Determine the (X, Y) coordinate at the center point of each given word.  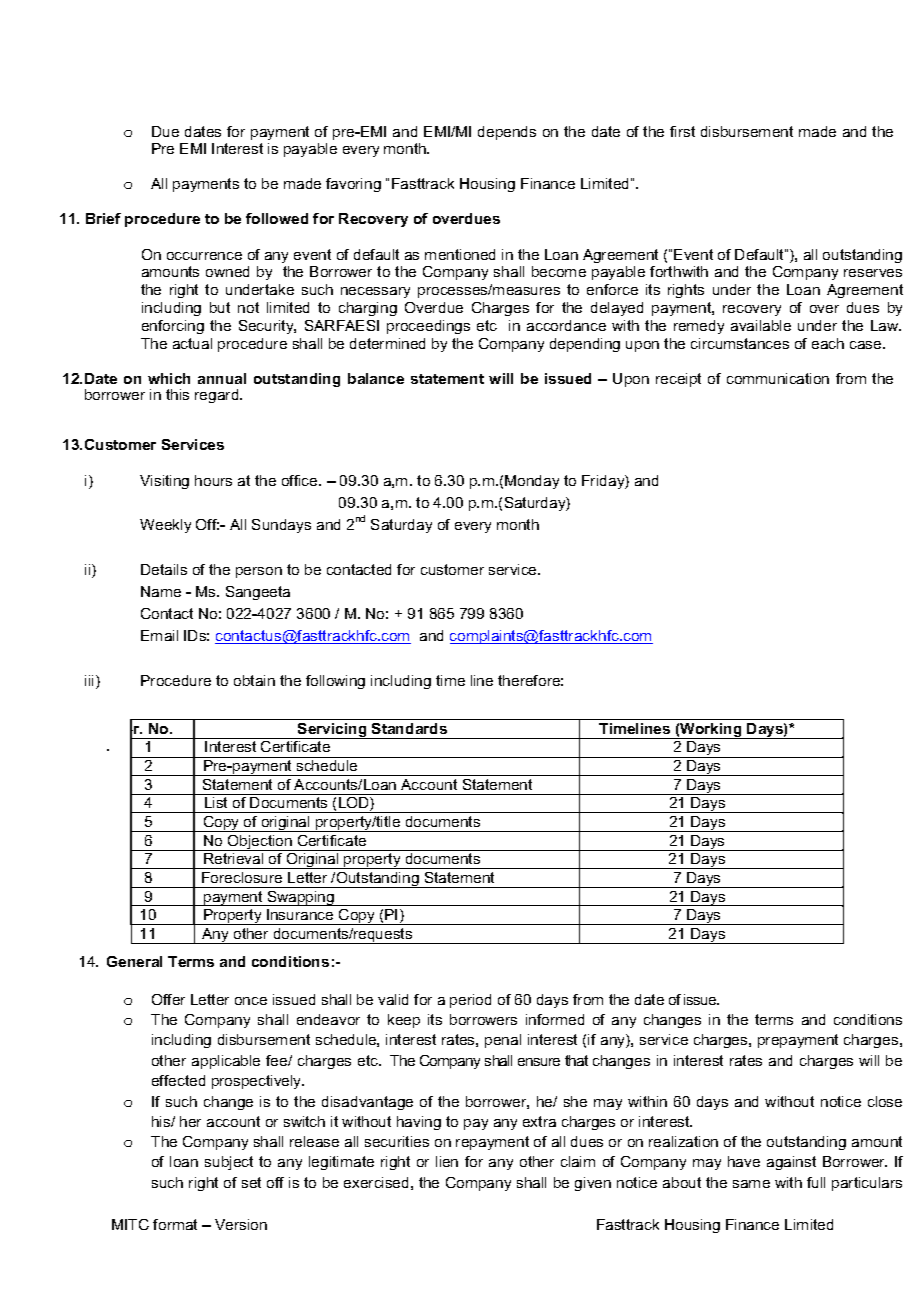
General (134, 961)
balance (376, 378)
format (175, 1224)
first (682, 131)
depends (507, 133)
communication (778, 378)
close (885, 1101)
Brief (103, 218)
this (177, 394)
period (470, 1001)
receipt (678, 380)
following (335, 682)
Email (159, 635)
